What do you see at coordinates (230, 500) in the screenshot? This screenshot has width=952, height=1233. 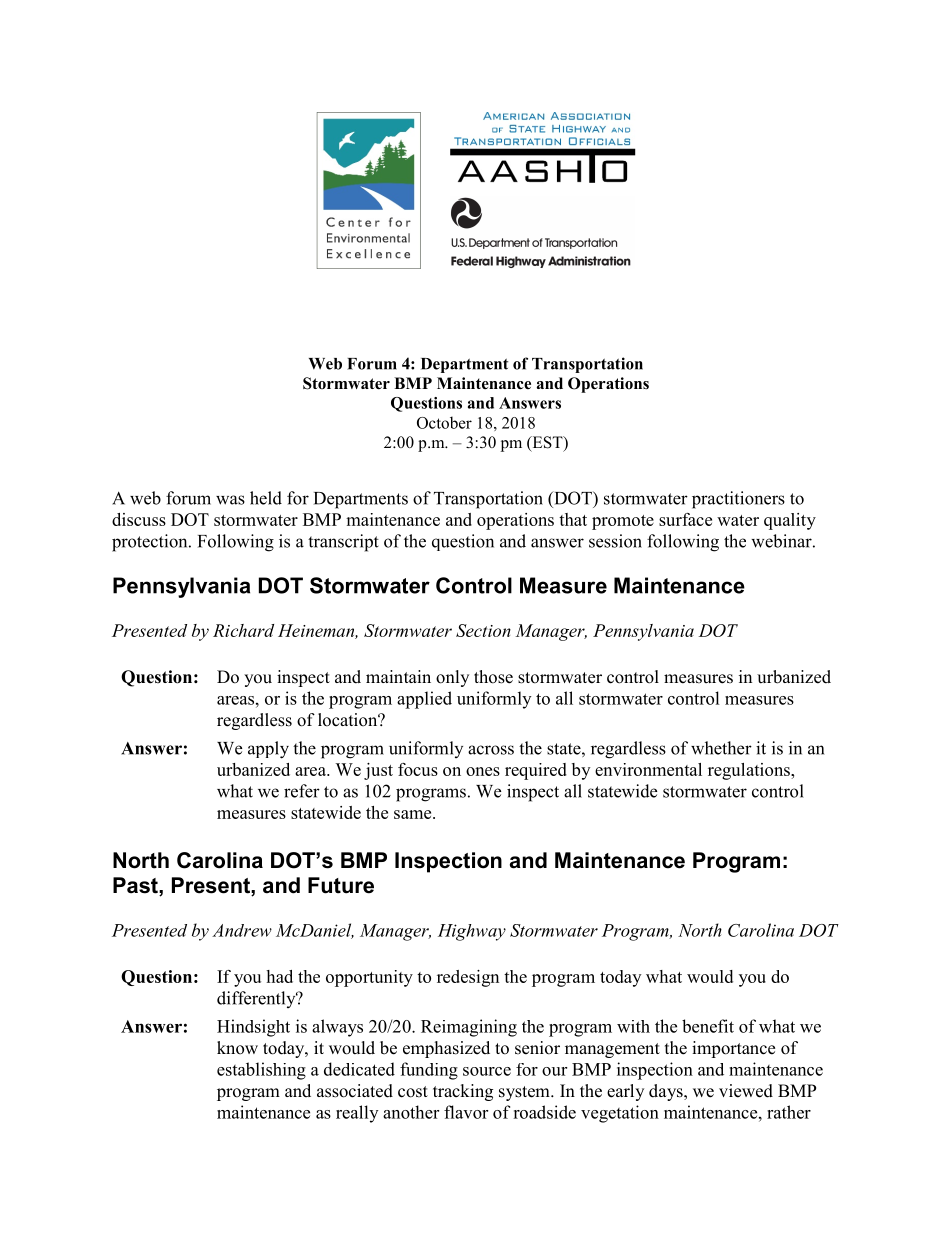 I see `was` at bounding box center [230, 500].
